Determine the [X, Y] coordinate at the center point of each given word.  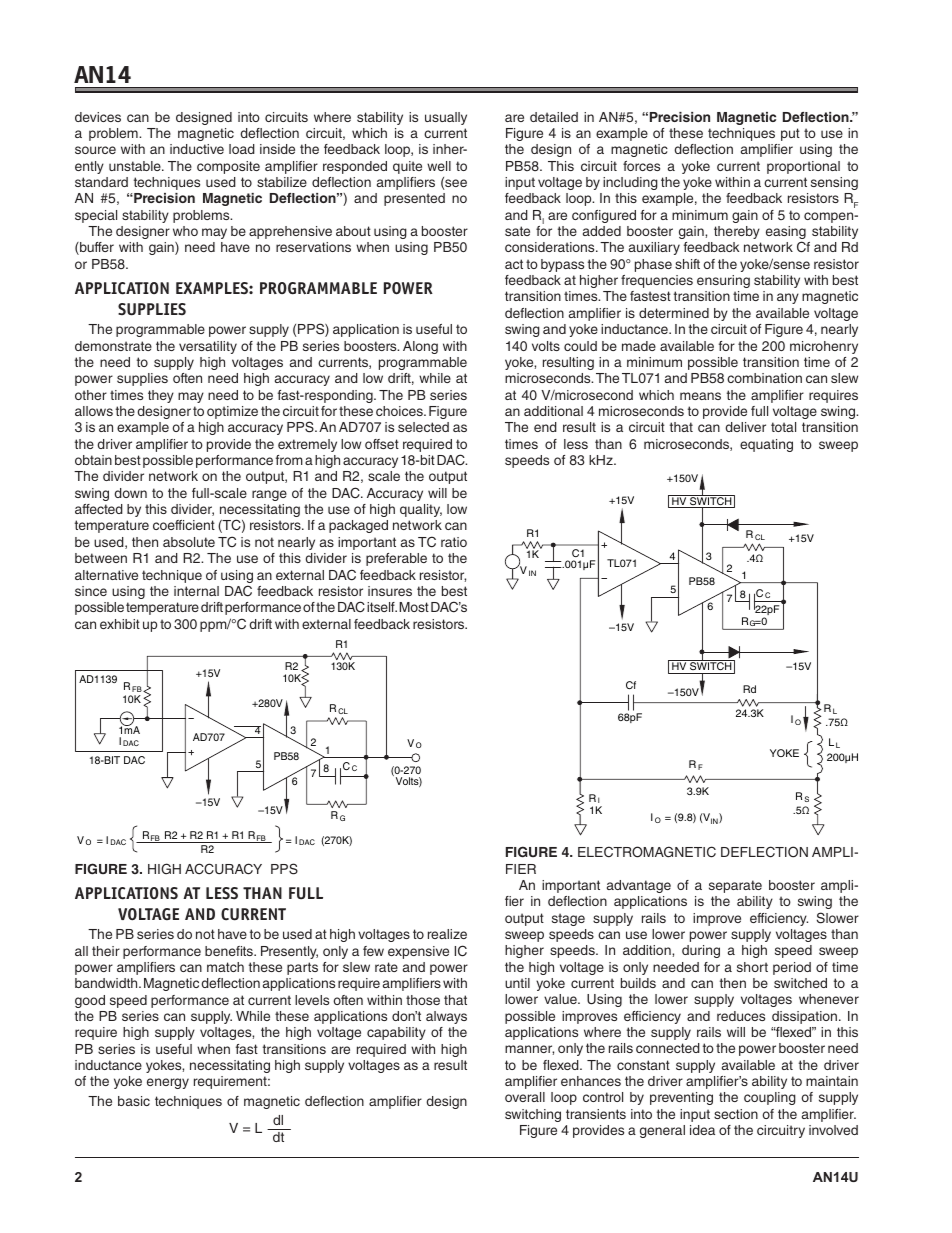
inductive [197, 149]
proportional [803, 167]
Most [414, 607]
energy [168, 1083]
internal [196, 591]
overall [525, 1097]
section [736, 1114]
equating [766, 445]
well [439, 166]
